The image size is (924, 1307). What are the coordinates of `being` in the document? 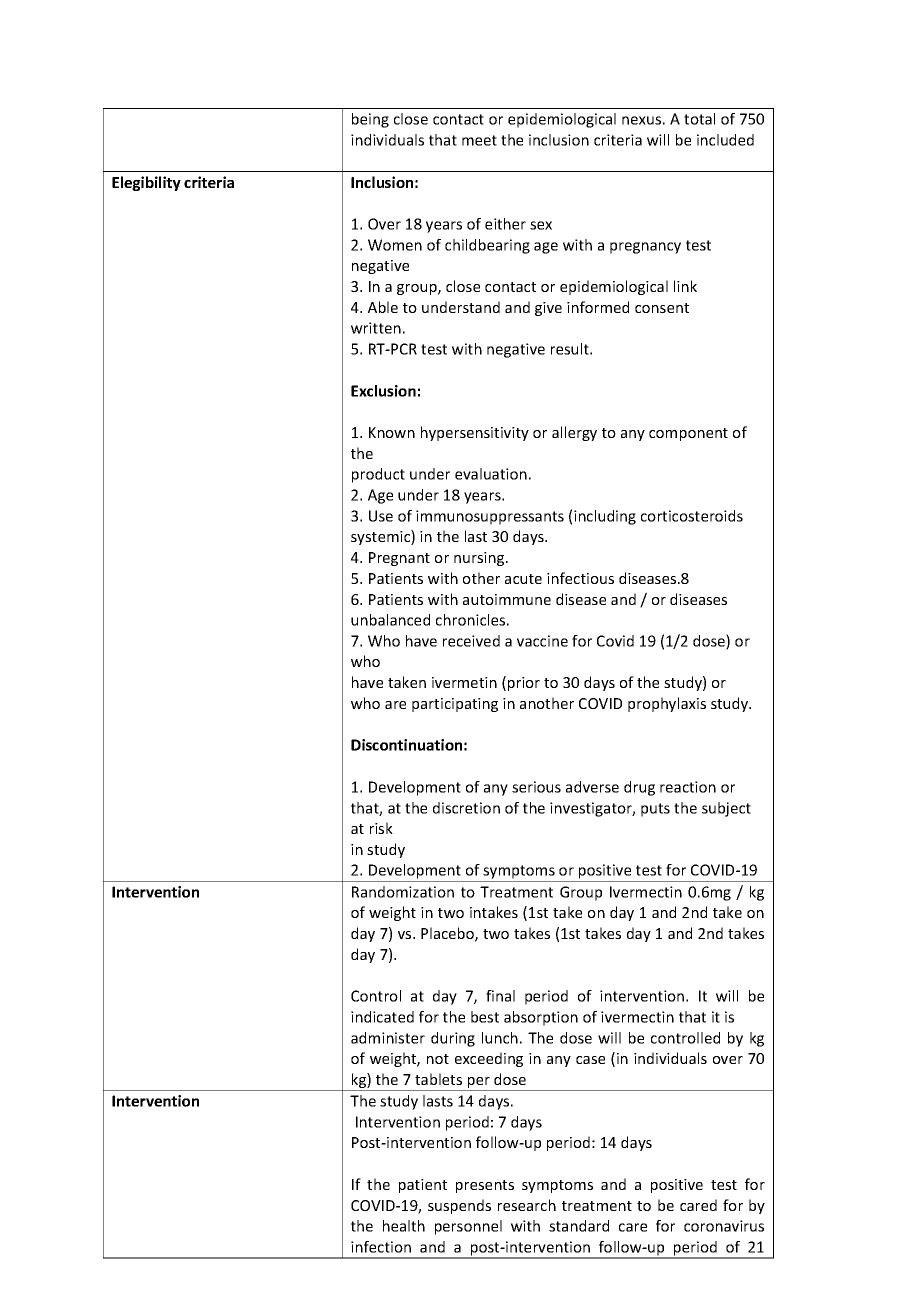 It's located at (370, 120).
